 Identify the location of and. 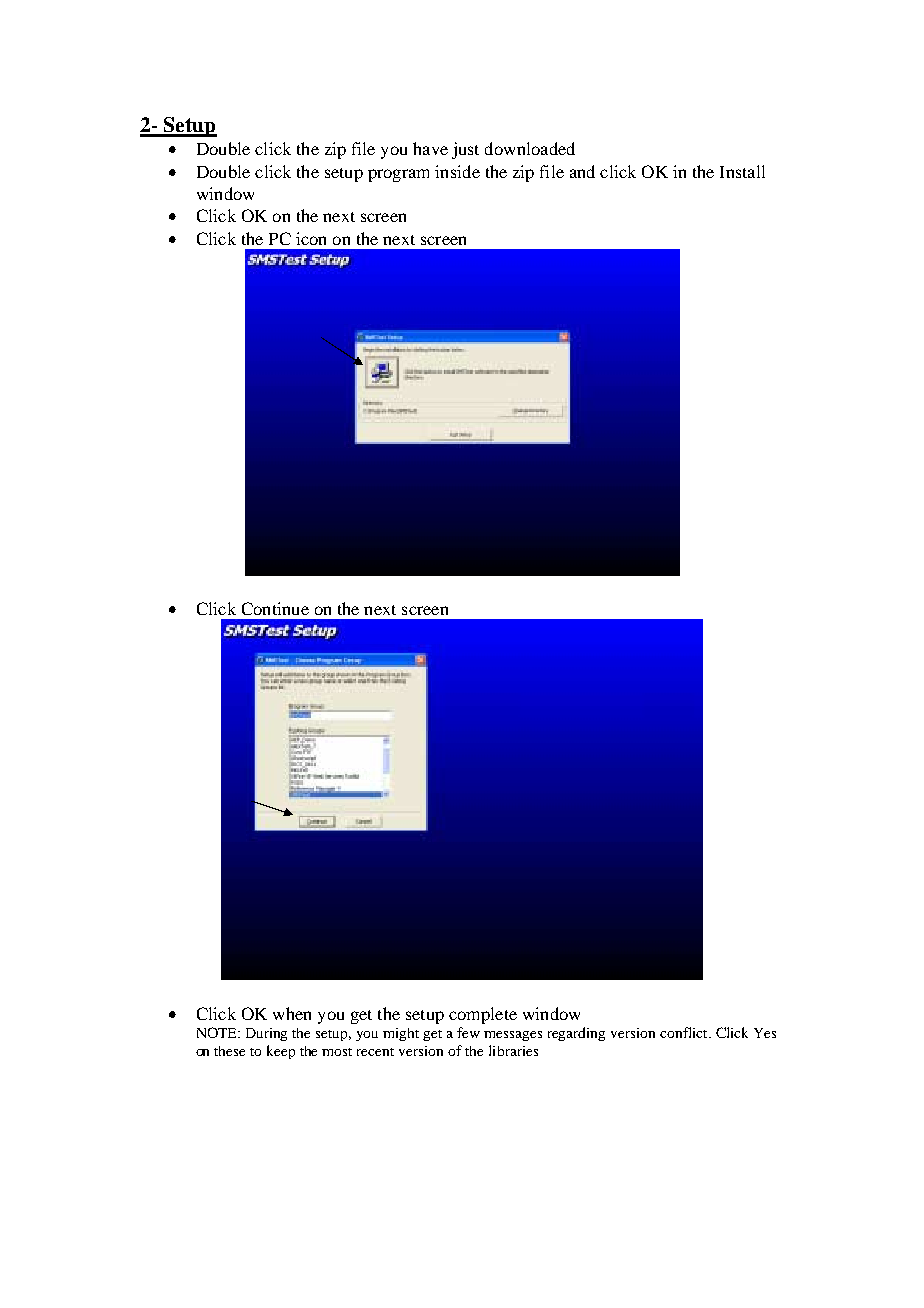
(582, 171).
